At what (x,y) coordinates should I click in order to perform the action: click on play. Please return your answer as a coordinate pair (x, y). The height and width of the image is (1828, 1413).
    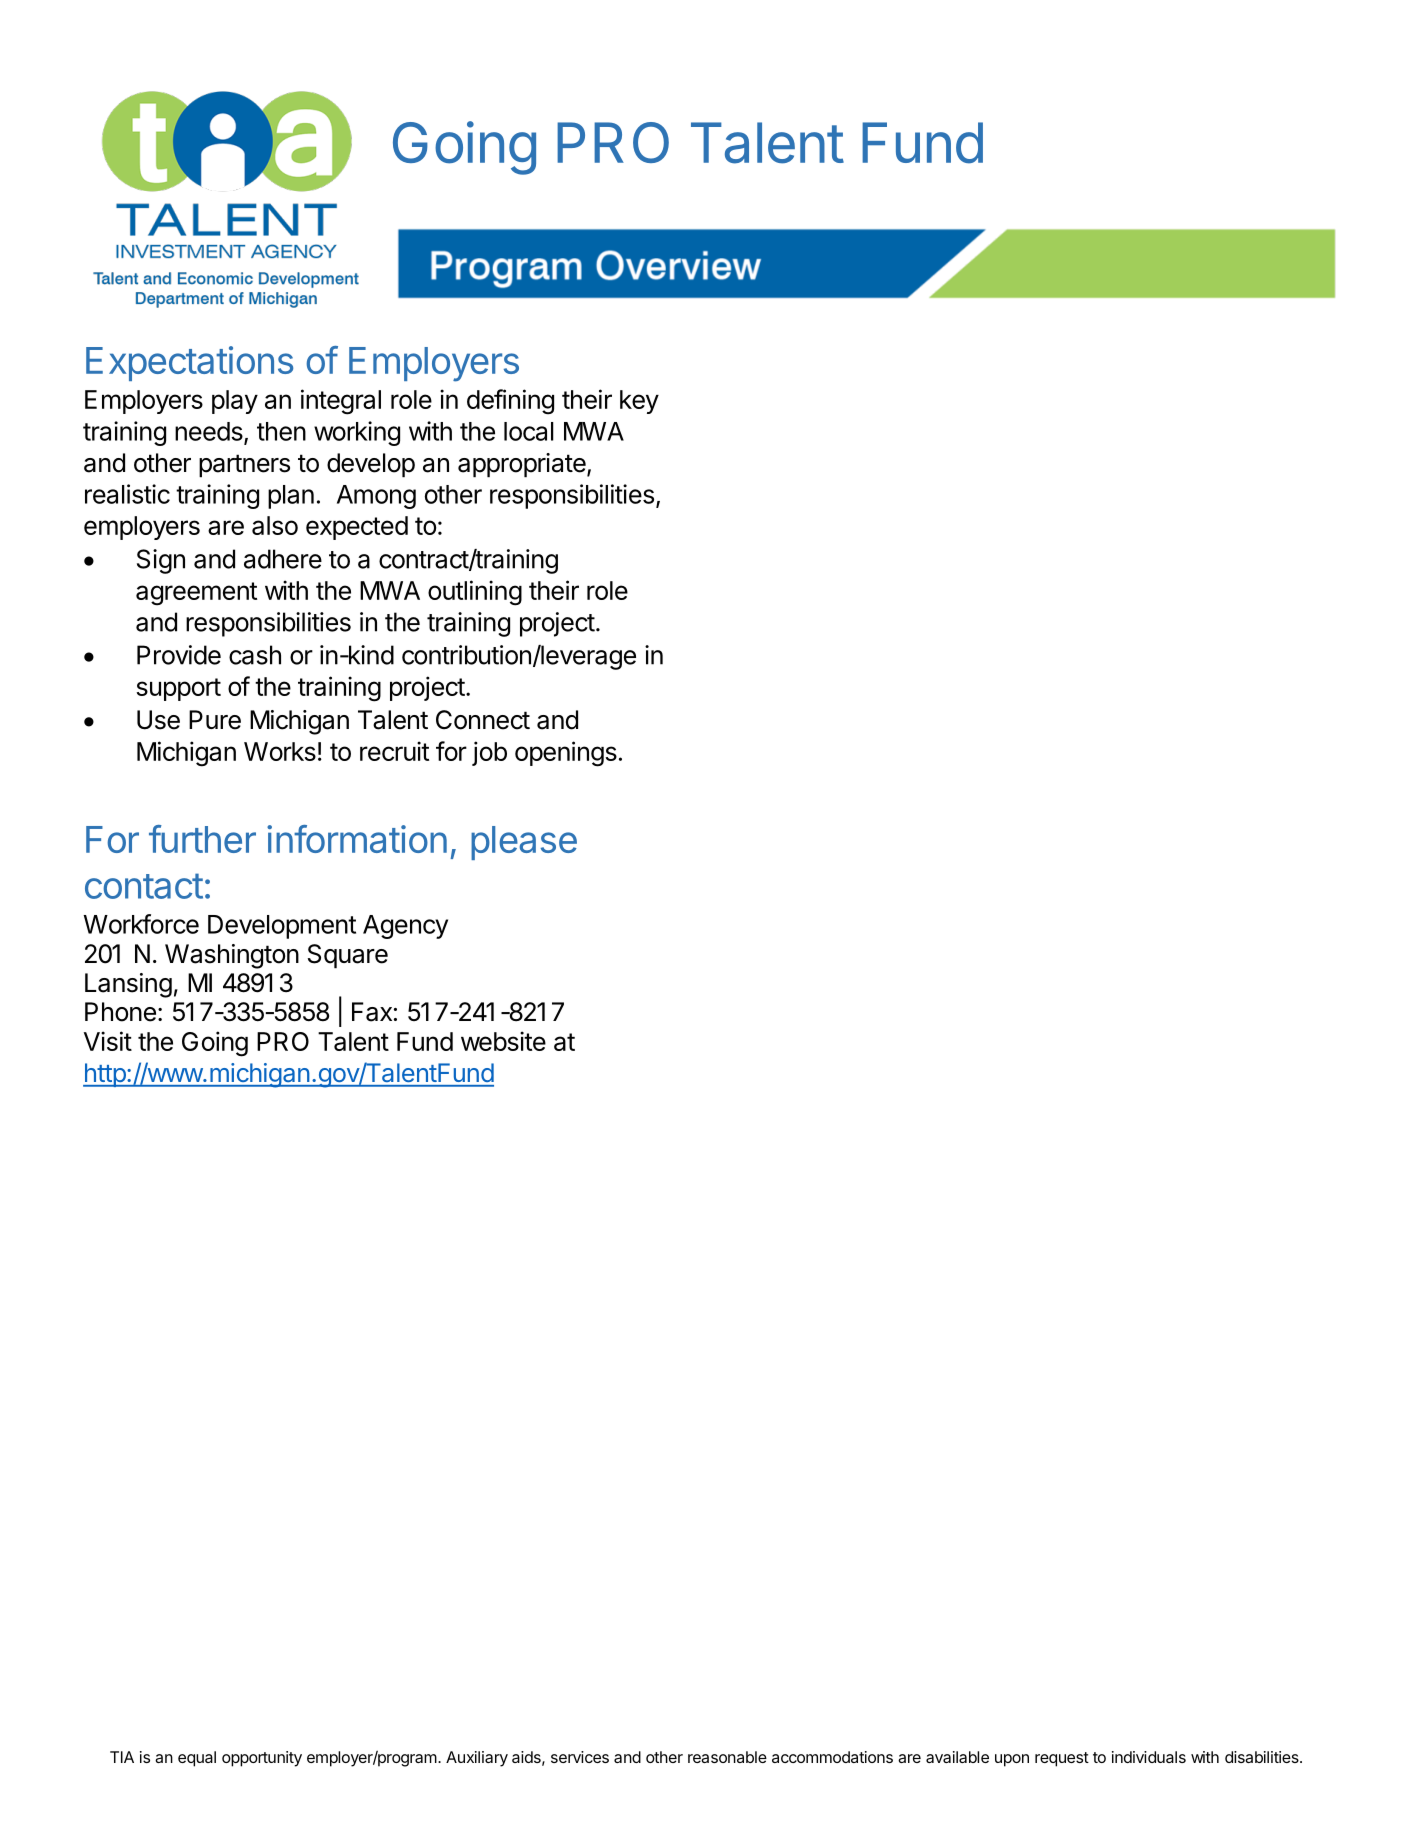
    Looking at the image, I should click on (235, 402).
